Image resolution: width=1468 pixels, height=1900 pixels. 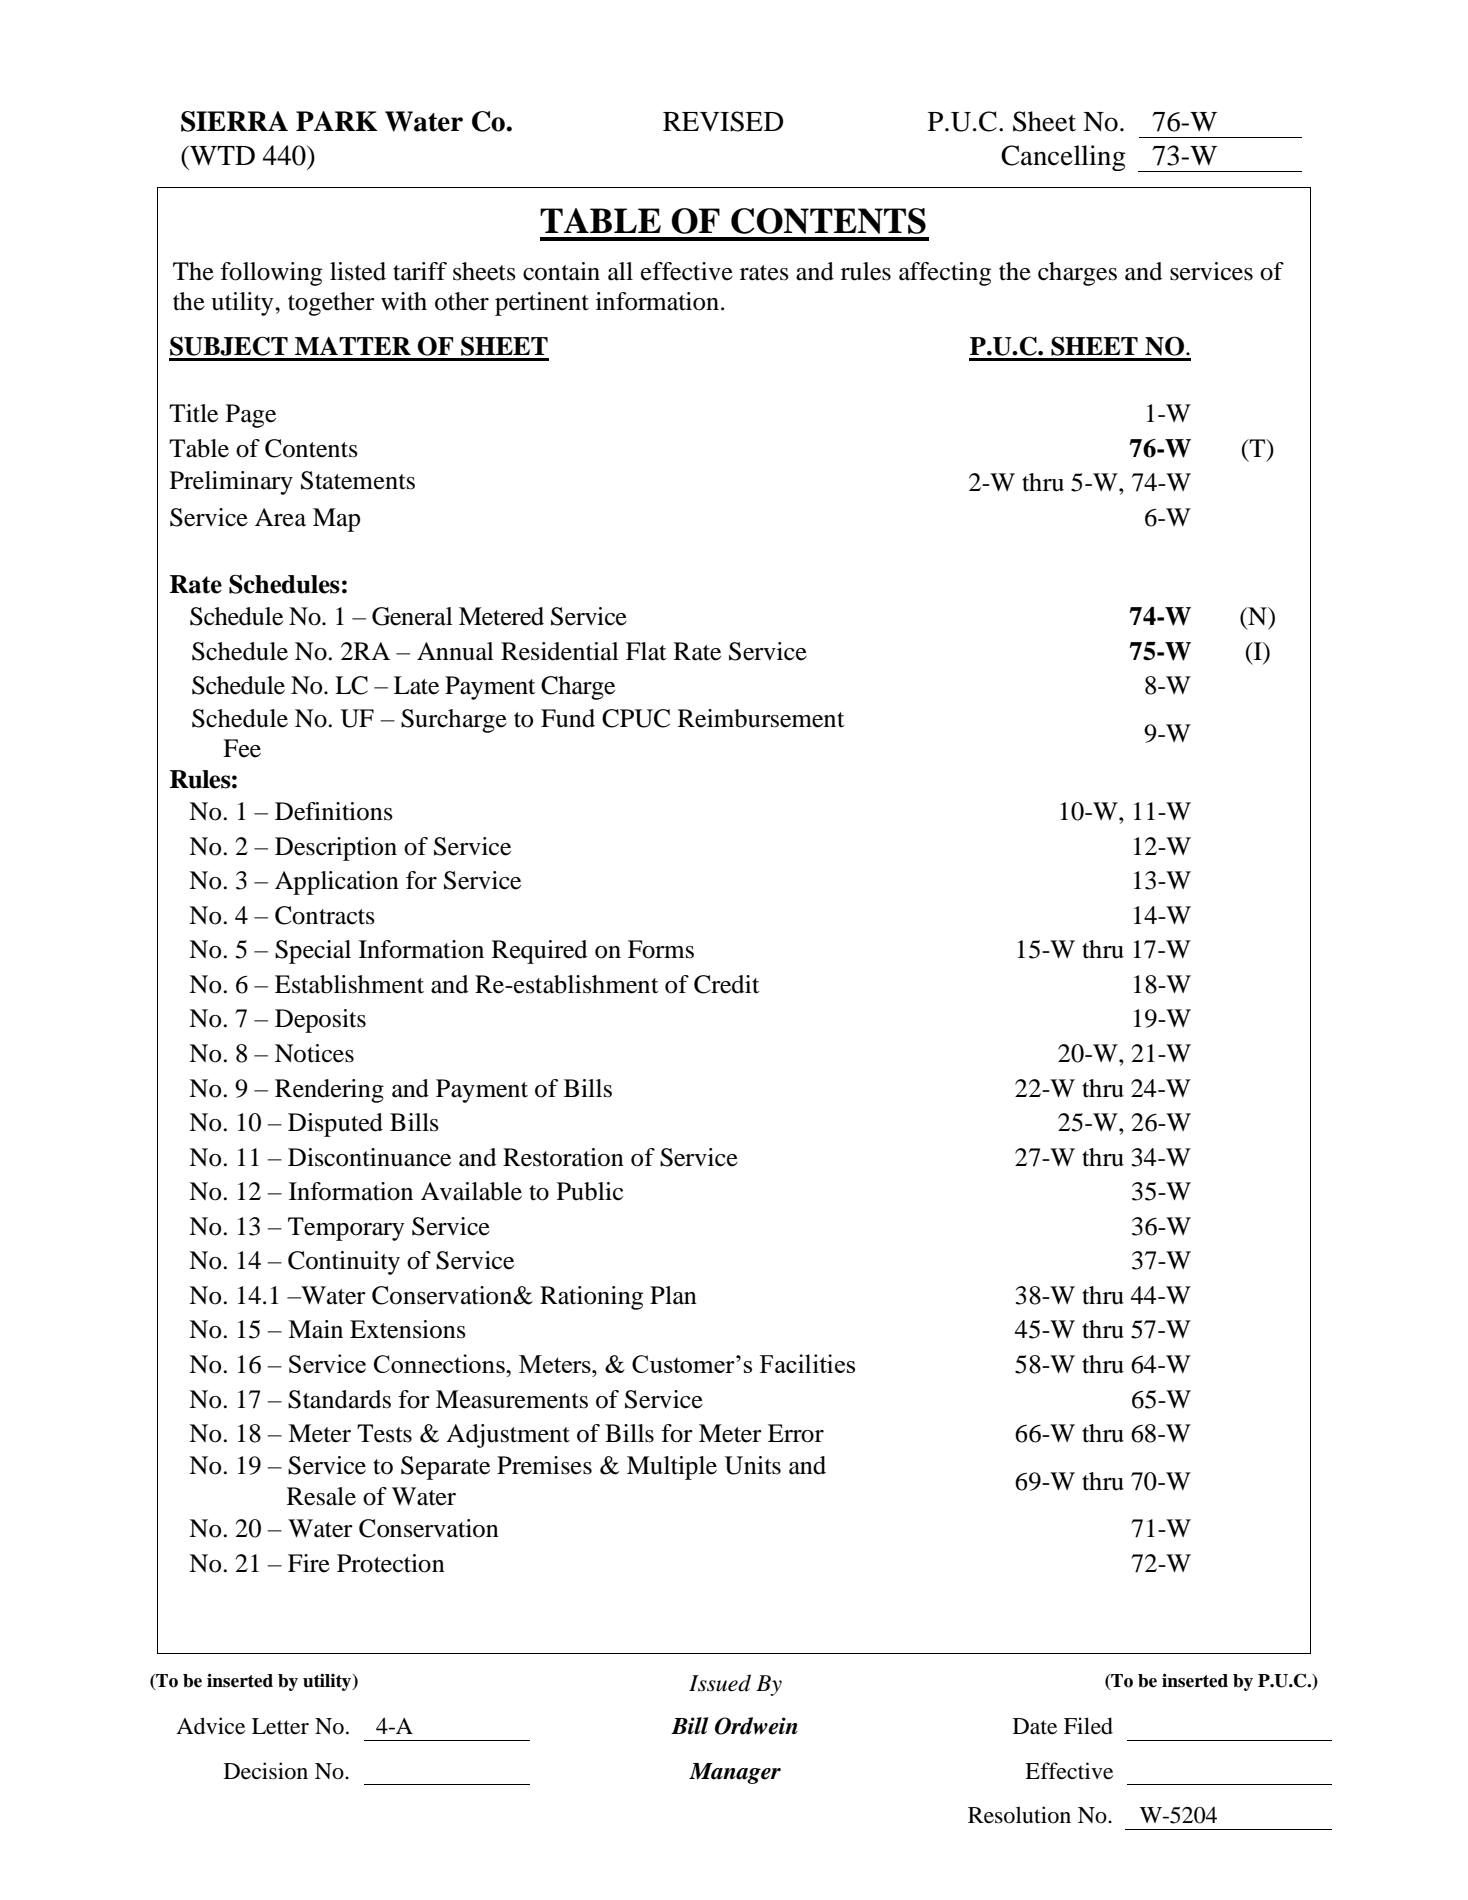 I want to click on PARK, so click(x=337, y=121).
